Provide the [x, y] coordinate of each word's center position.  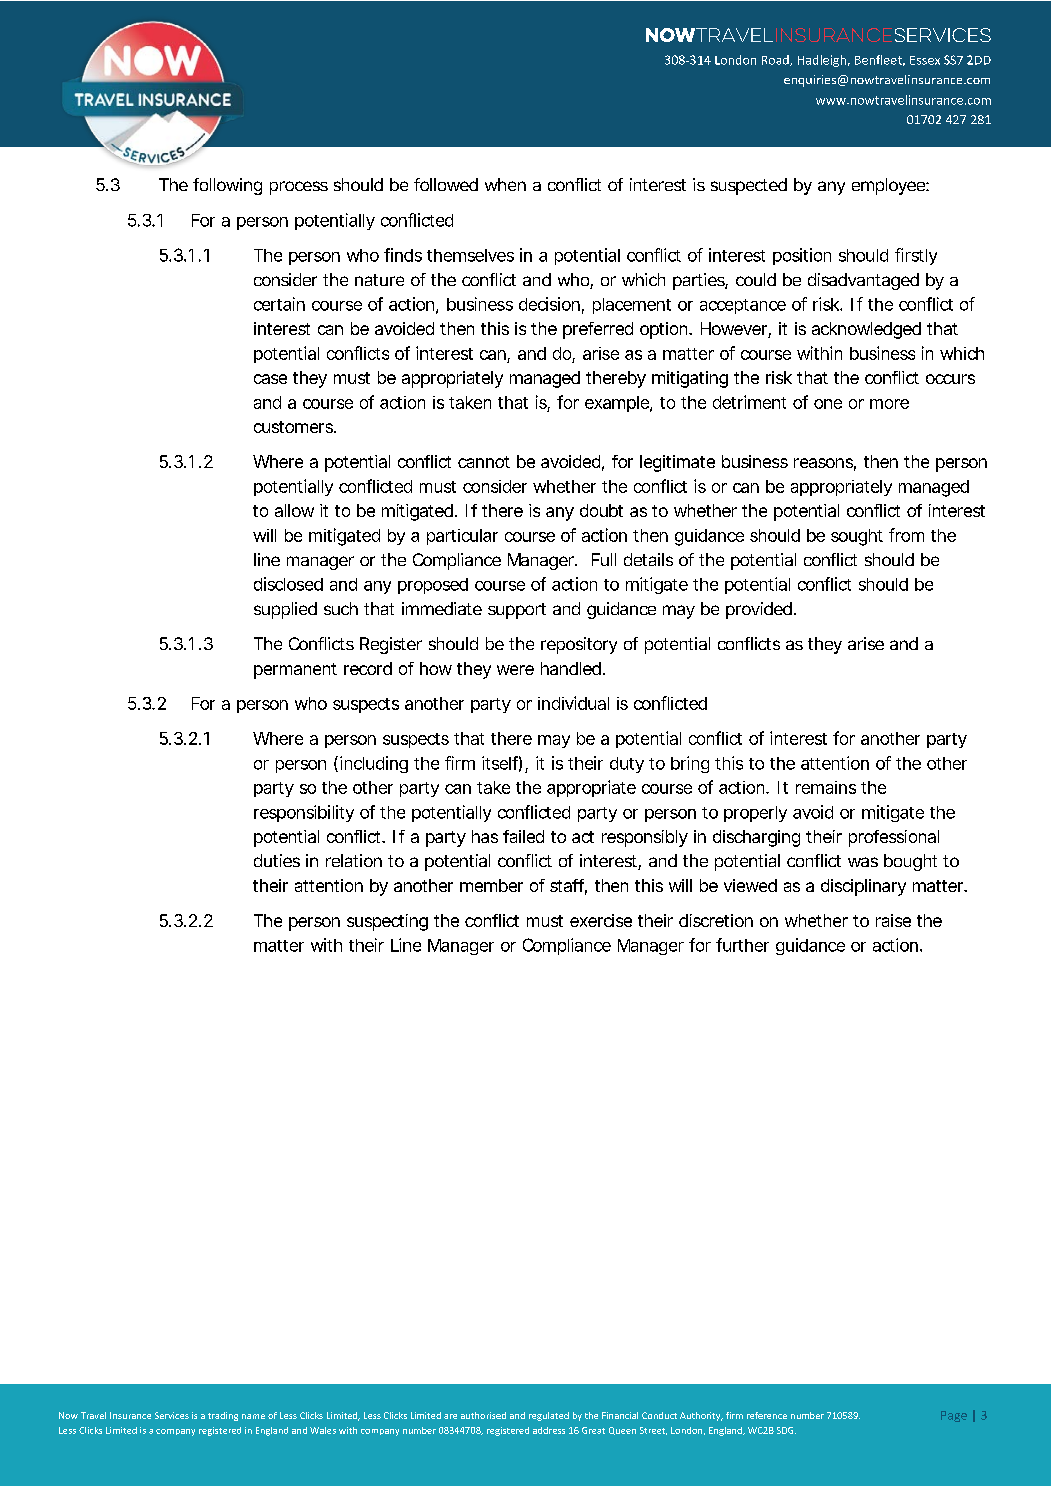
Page [954, 1416]
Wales [323, 1430]
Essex [925, 60]
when [505, 184]
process [299, 188]
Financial [620, 1415]
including [374, 764]
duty [627, 765]
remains [826, 787]
